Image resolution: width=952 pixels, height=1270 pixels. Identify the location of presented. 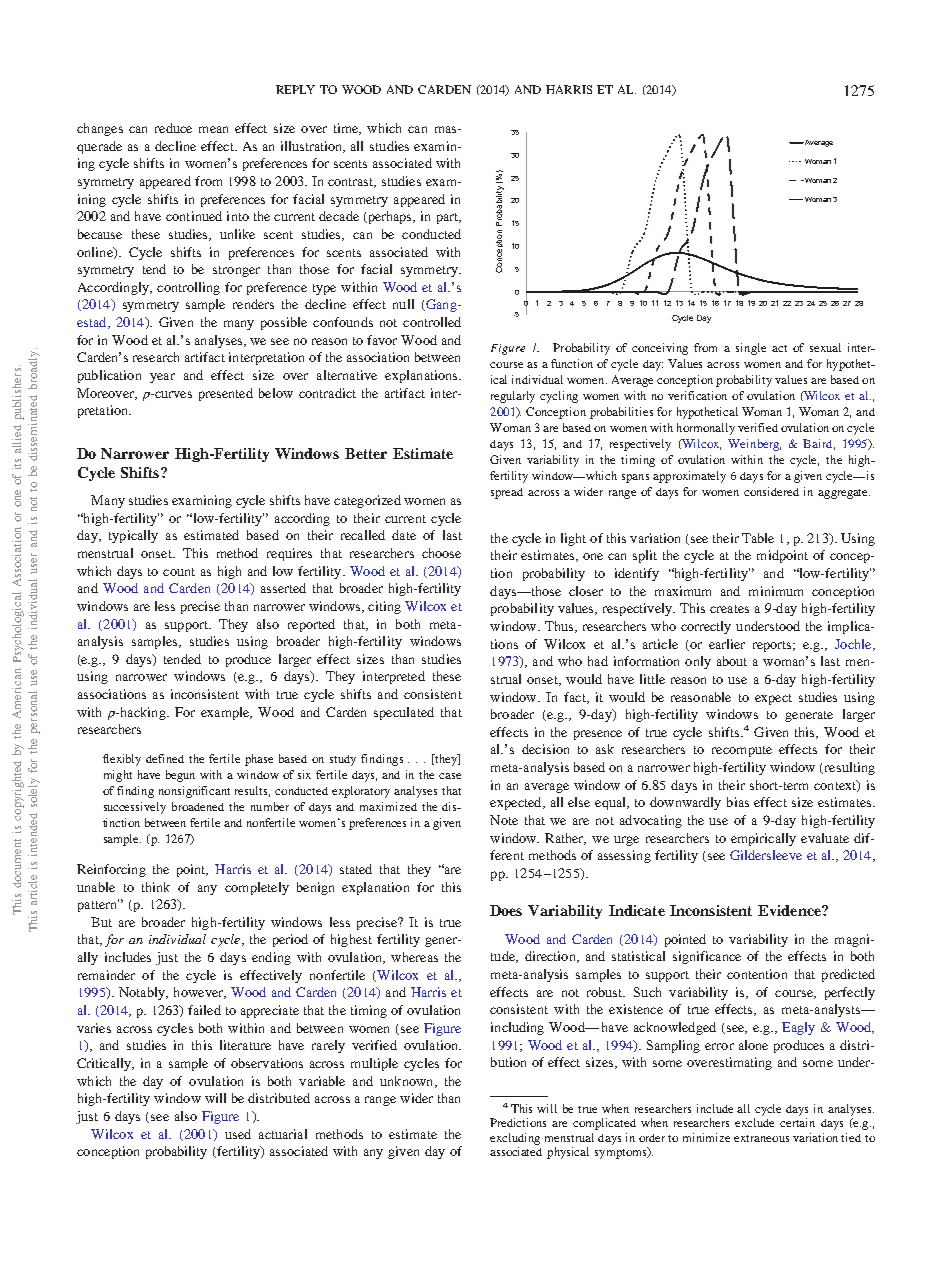
(226, 394).
